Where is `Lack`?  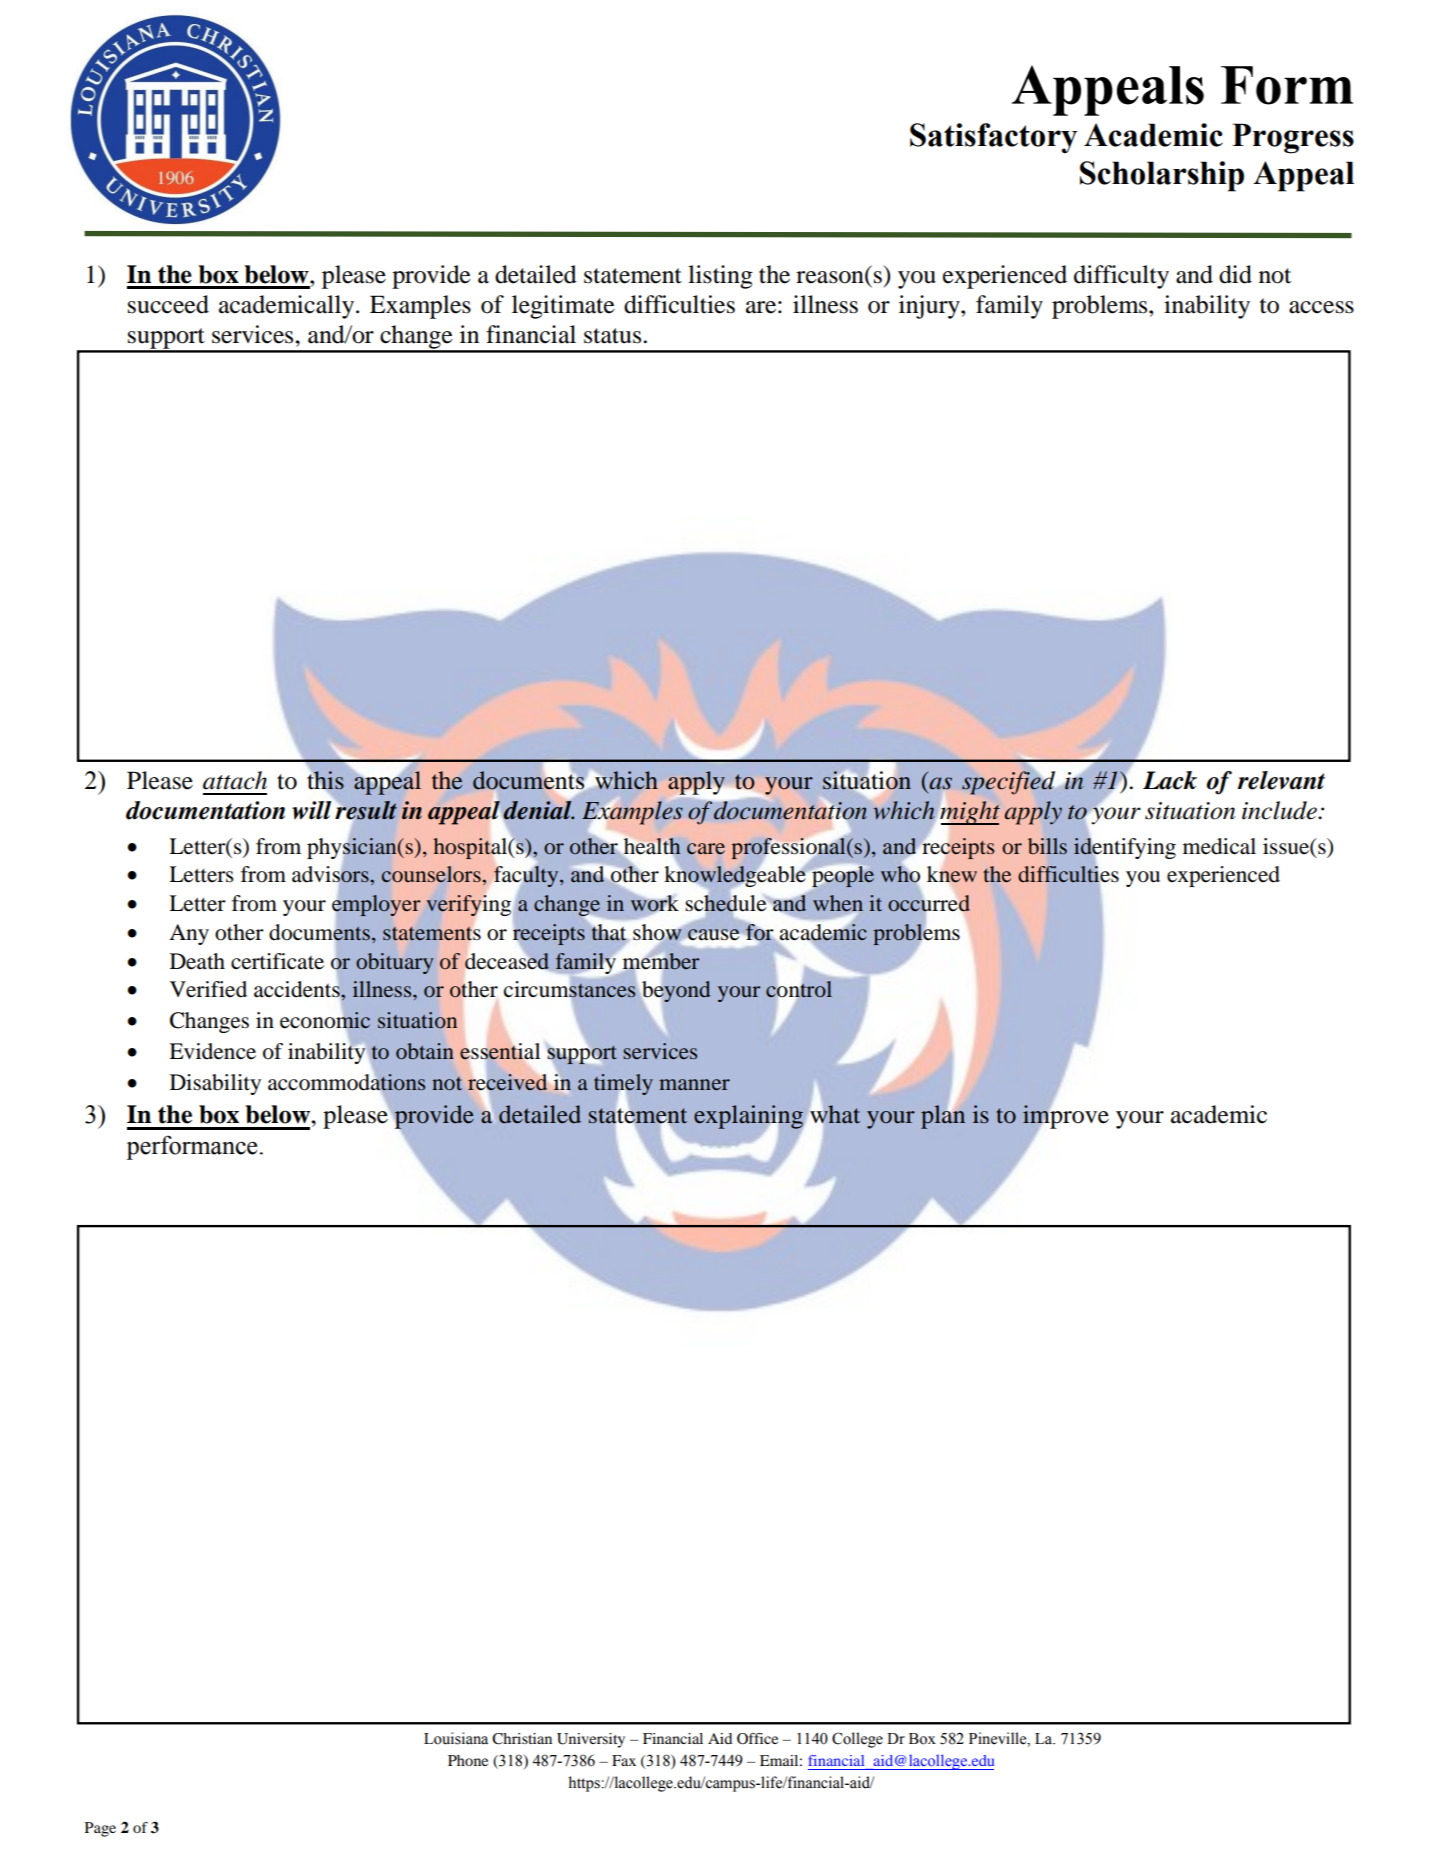 Lack is located at coordinates (1170, 780).
